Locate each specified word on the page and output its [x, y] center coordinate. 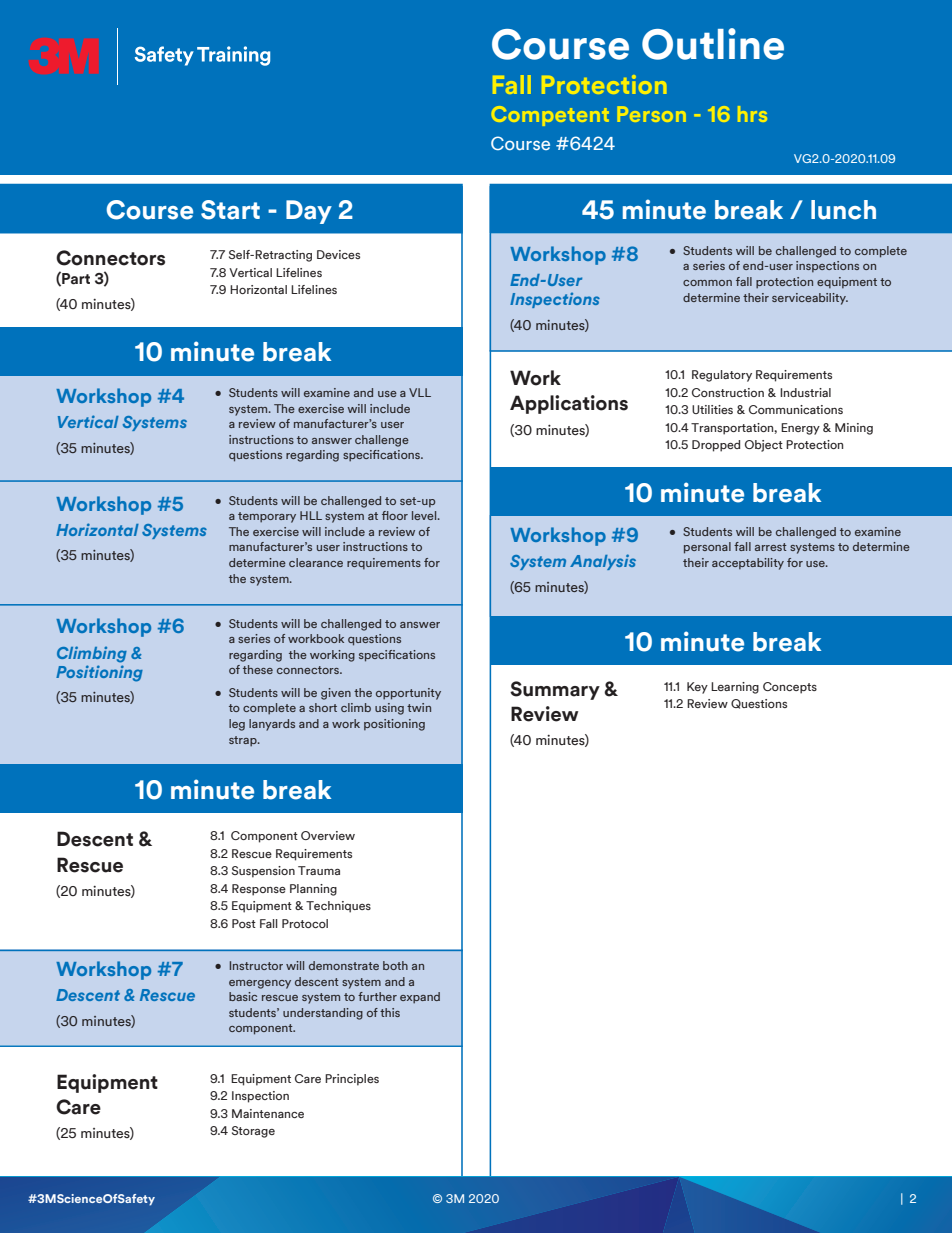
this [390, 1012]
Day [309, 212]
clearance [316, 562]
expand [420, 998]
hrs [752, 114]
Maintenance [268, 1113]
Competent [550, 116]
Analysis [603, 562]
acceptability [748, 564]
